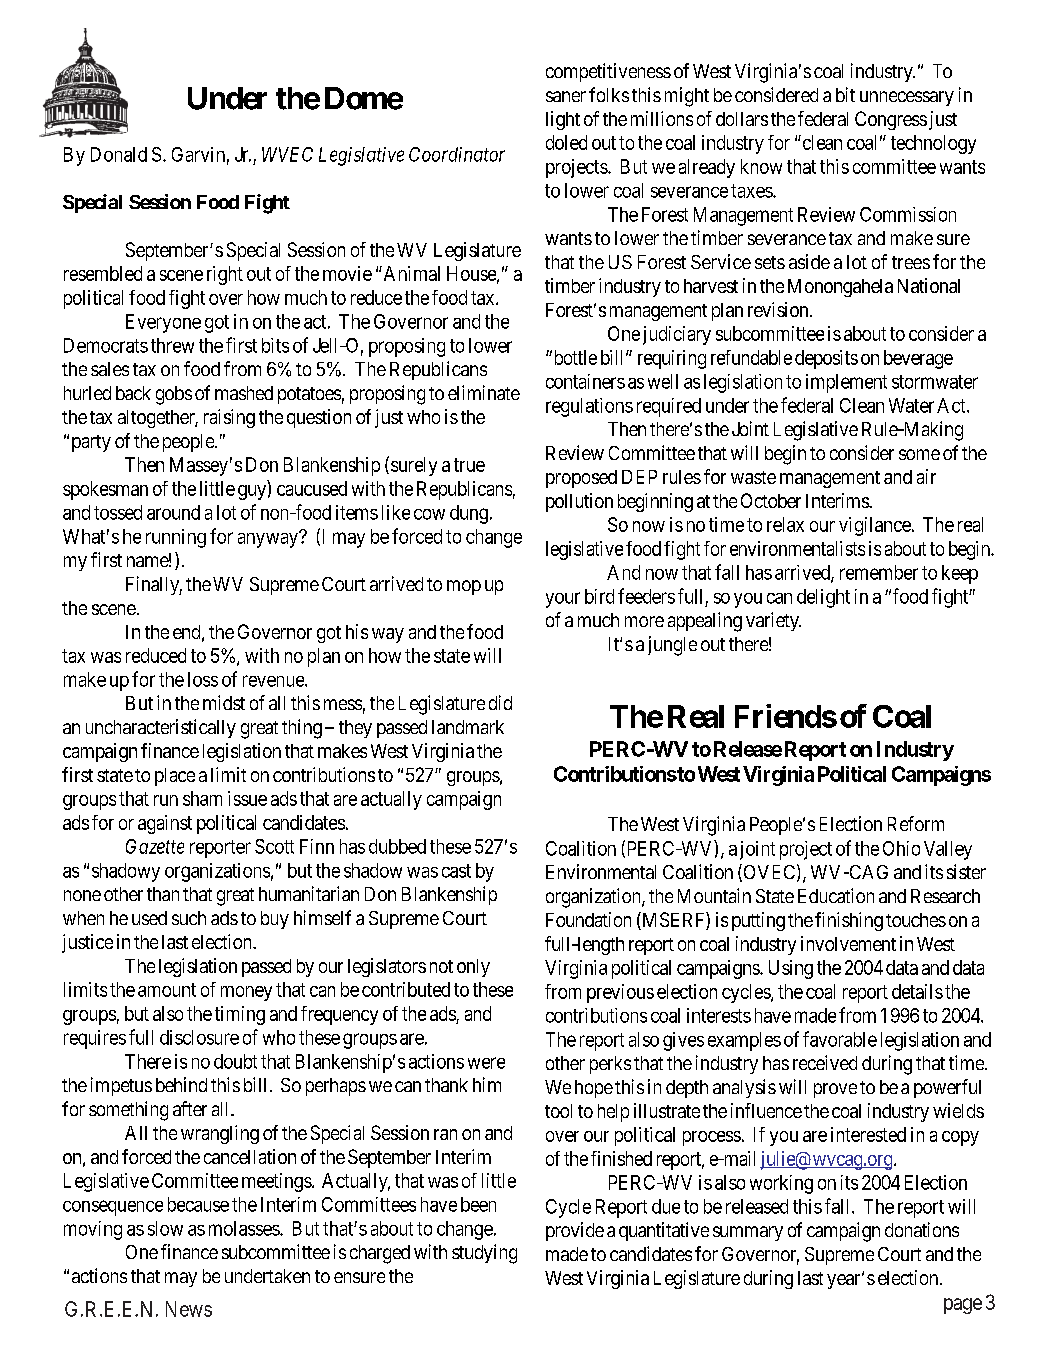  What do you see at coordinates (468, 727) in the page?
I see `landmark` at bounding box center [468, 727].
